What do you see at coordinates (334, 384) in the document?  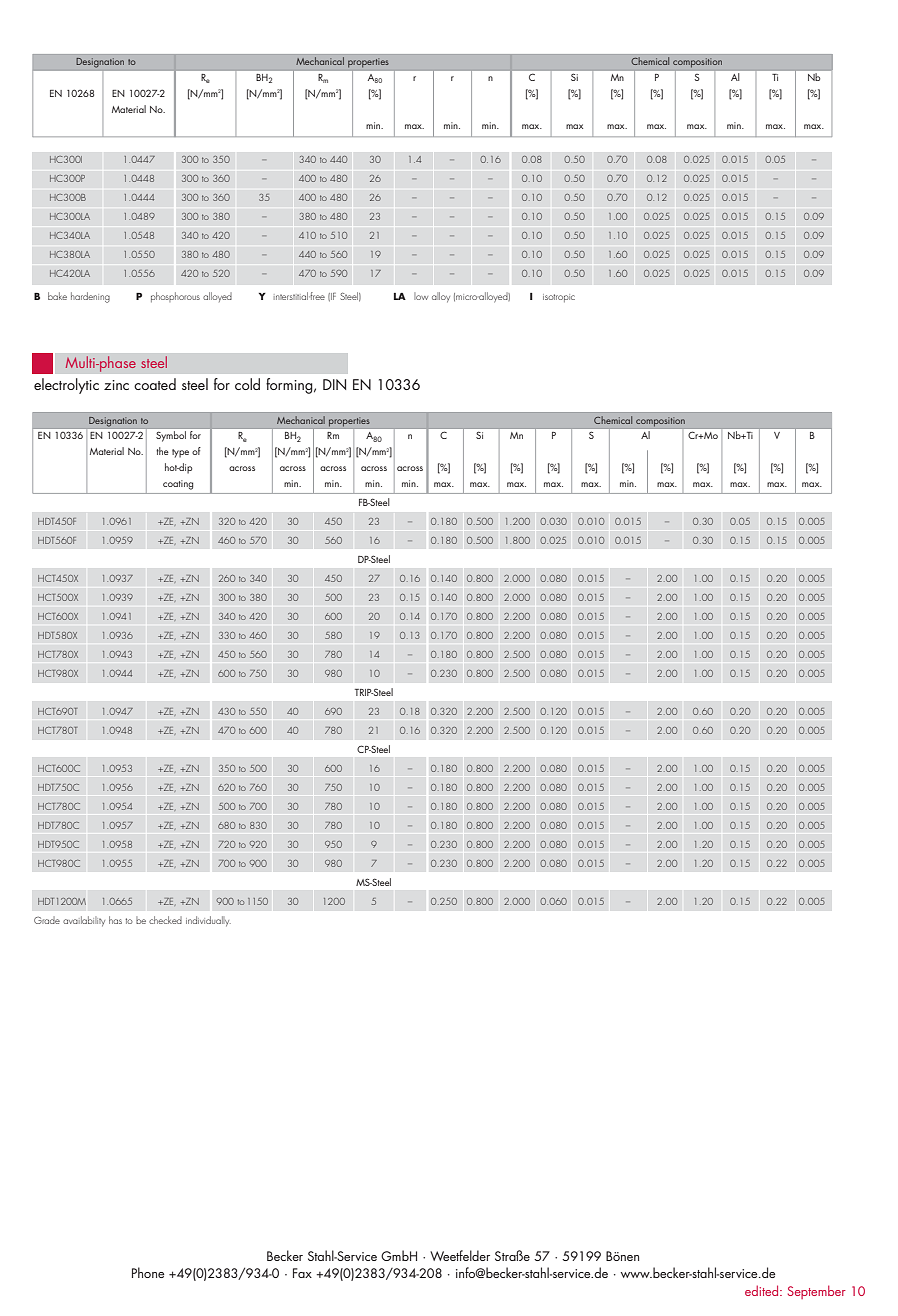 I see `DIN` at bounding box center [334, 384].
